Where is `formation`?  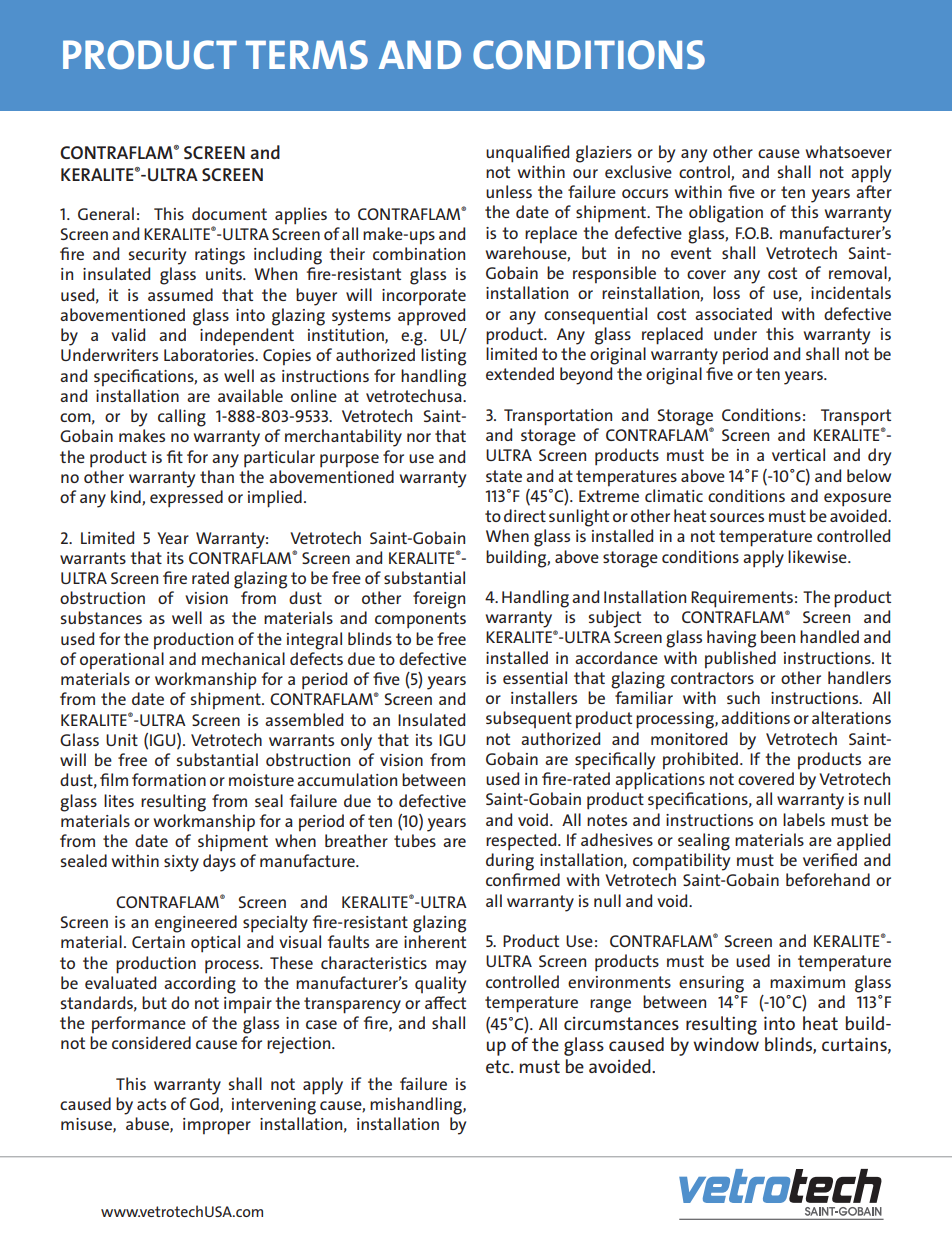
formation is located at coordinates (169, 779).
